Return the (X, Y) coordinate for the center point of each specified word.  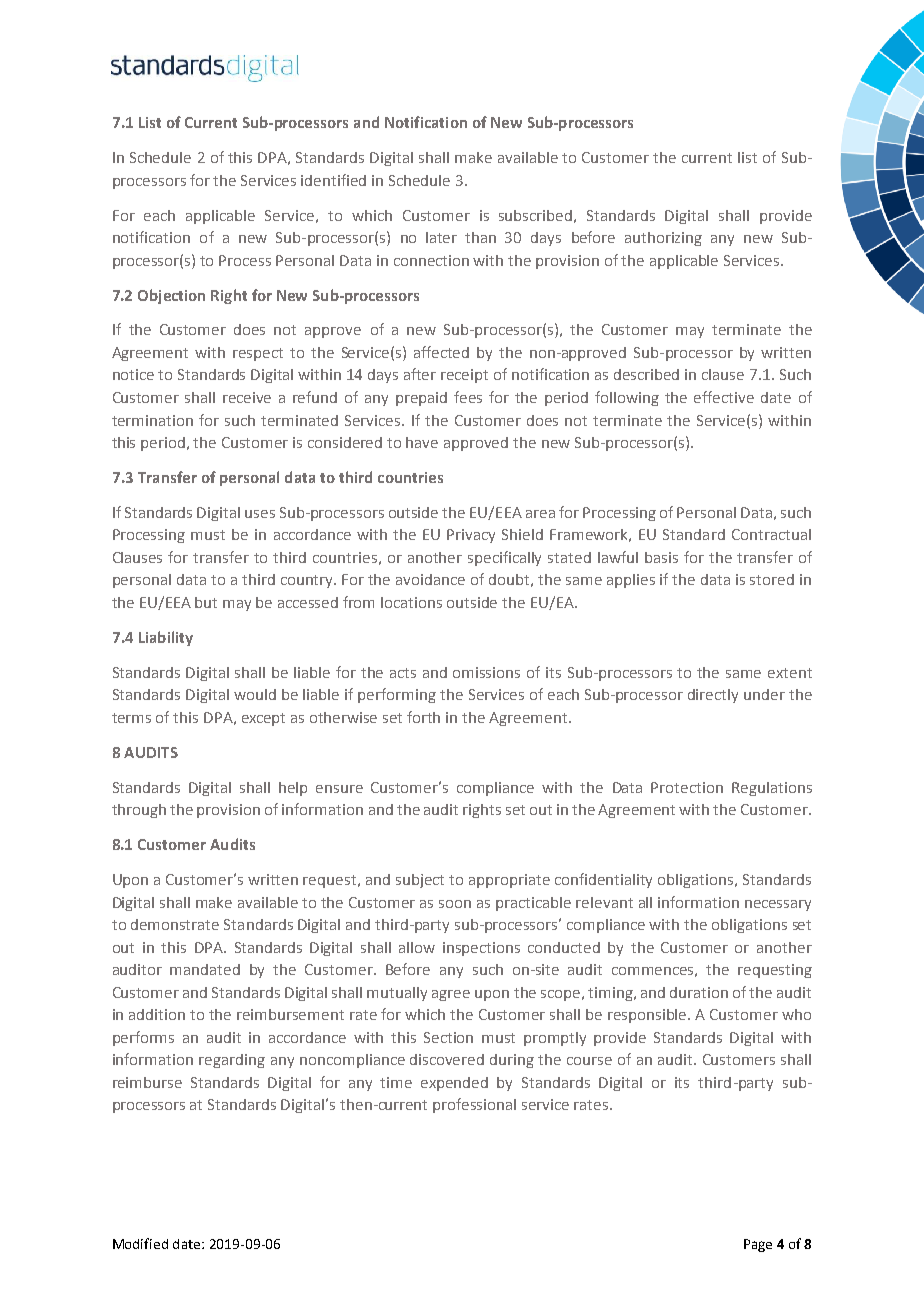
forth (423, 717)
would (255, 694)
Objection (171, 296)
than (480, 237)
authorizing (663, 239)
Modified (140, 1243)
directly (713, 696)
